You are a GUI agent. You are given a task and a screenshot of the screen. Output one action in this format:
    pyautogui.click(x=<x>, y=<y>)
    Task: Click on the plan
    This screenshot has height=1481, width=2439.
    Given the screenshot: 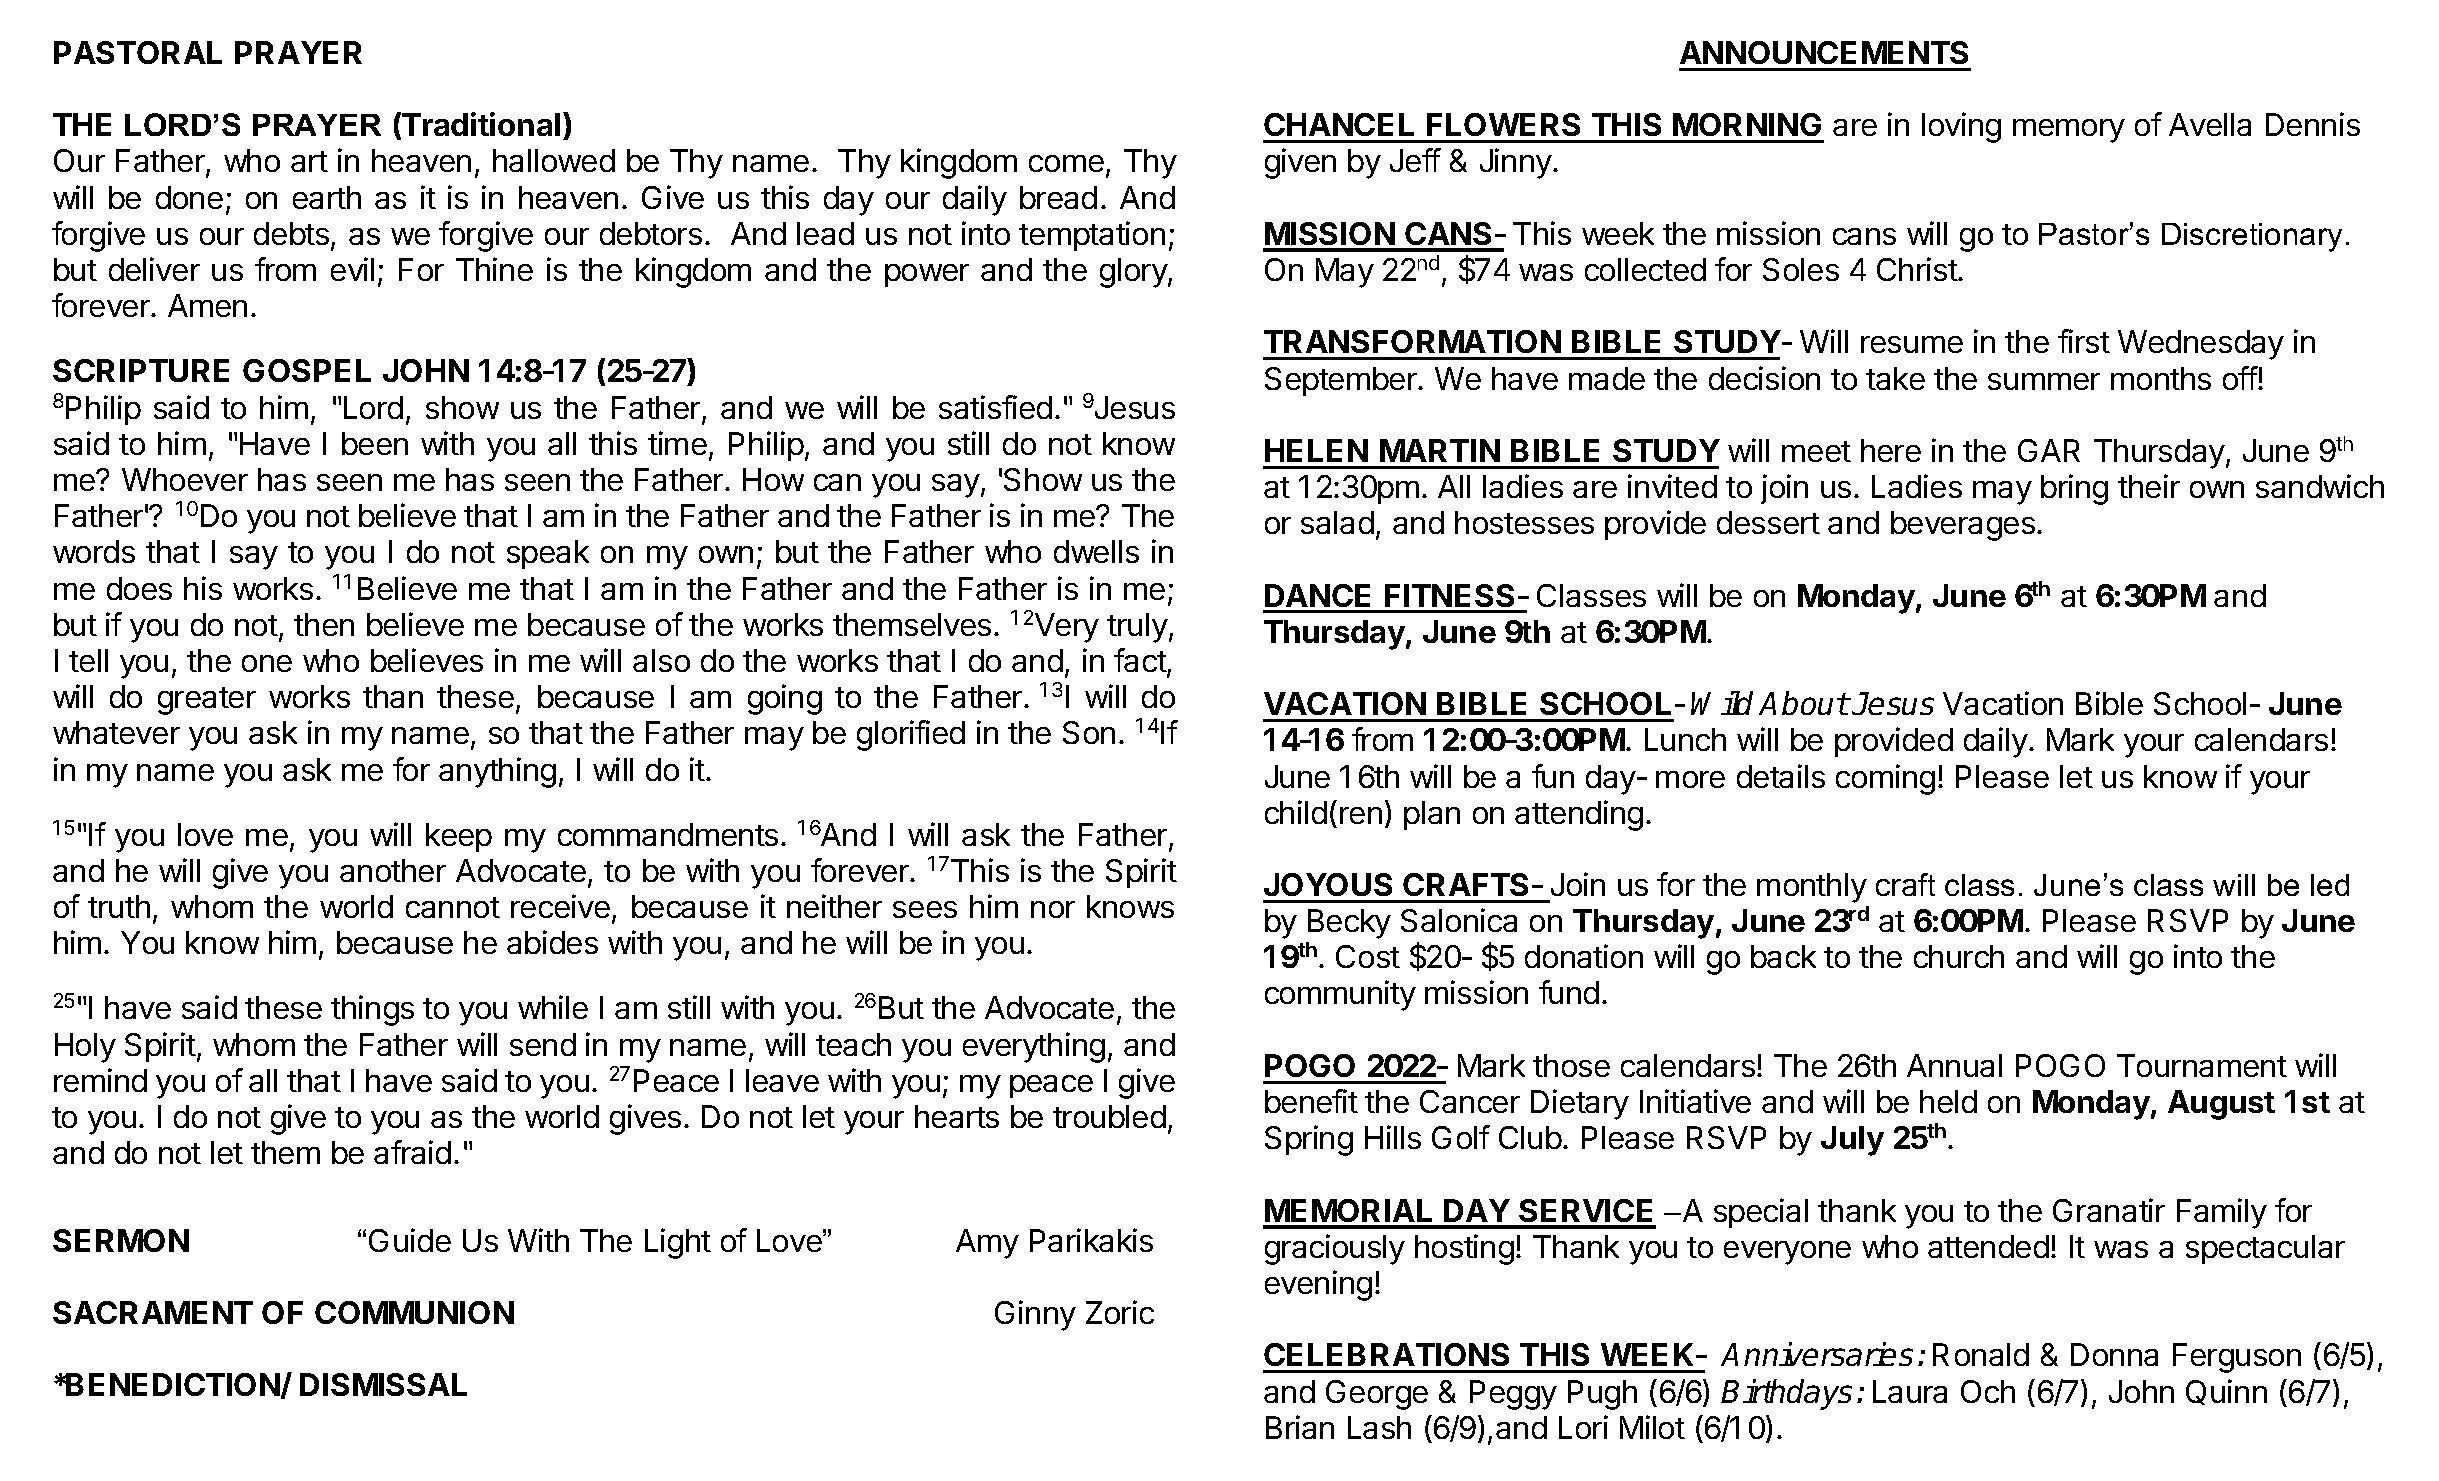 What is the action you would take?
    pyautogui.click(x=1432, y=815)
